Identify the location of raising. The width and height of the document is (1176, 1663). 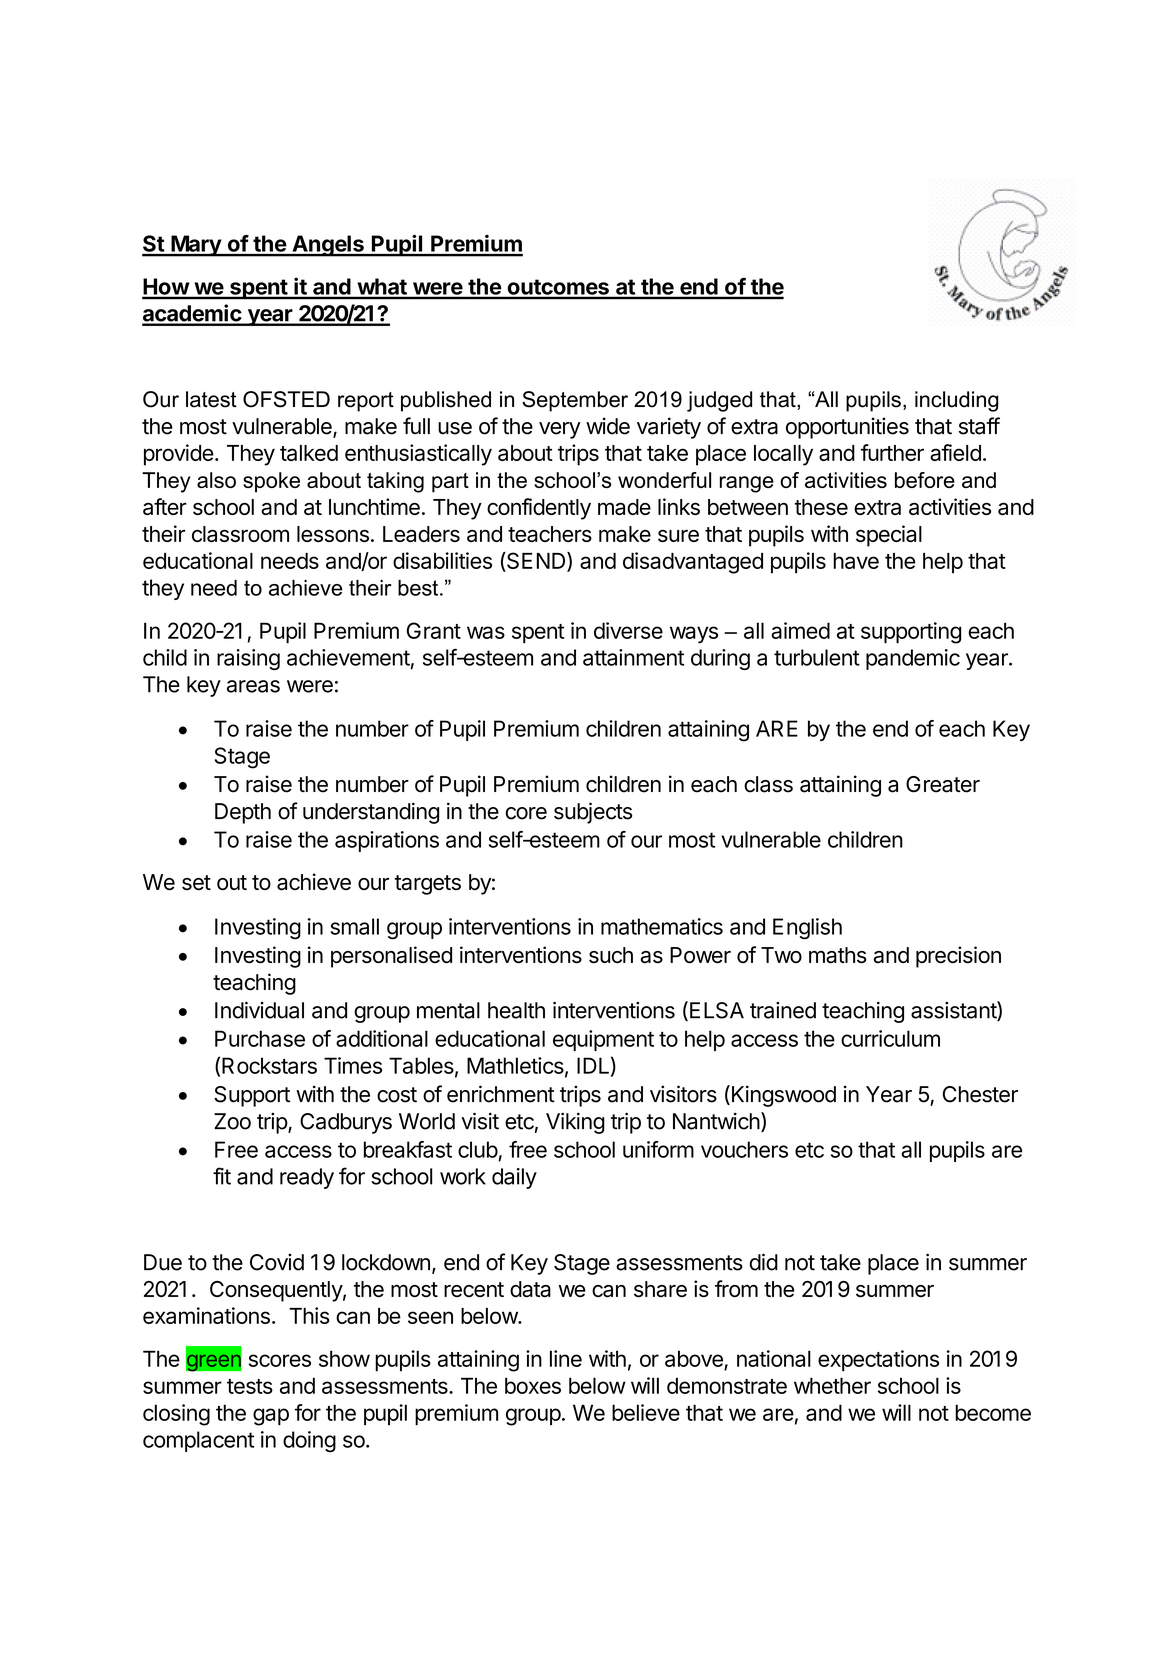
(248, 659).
